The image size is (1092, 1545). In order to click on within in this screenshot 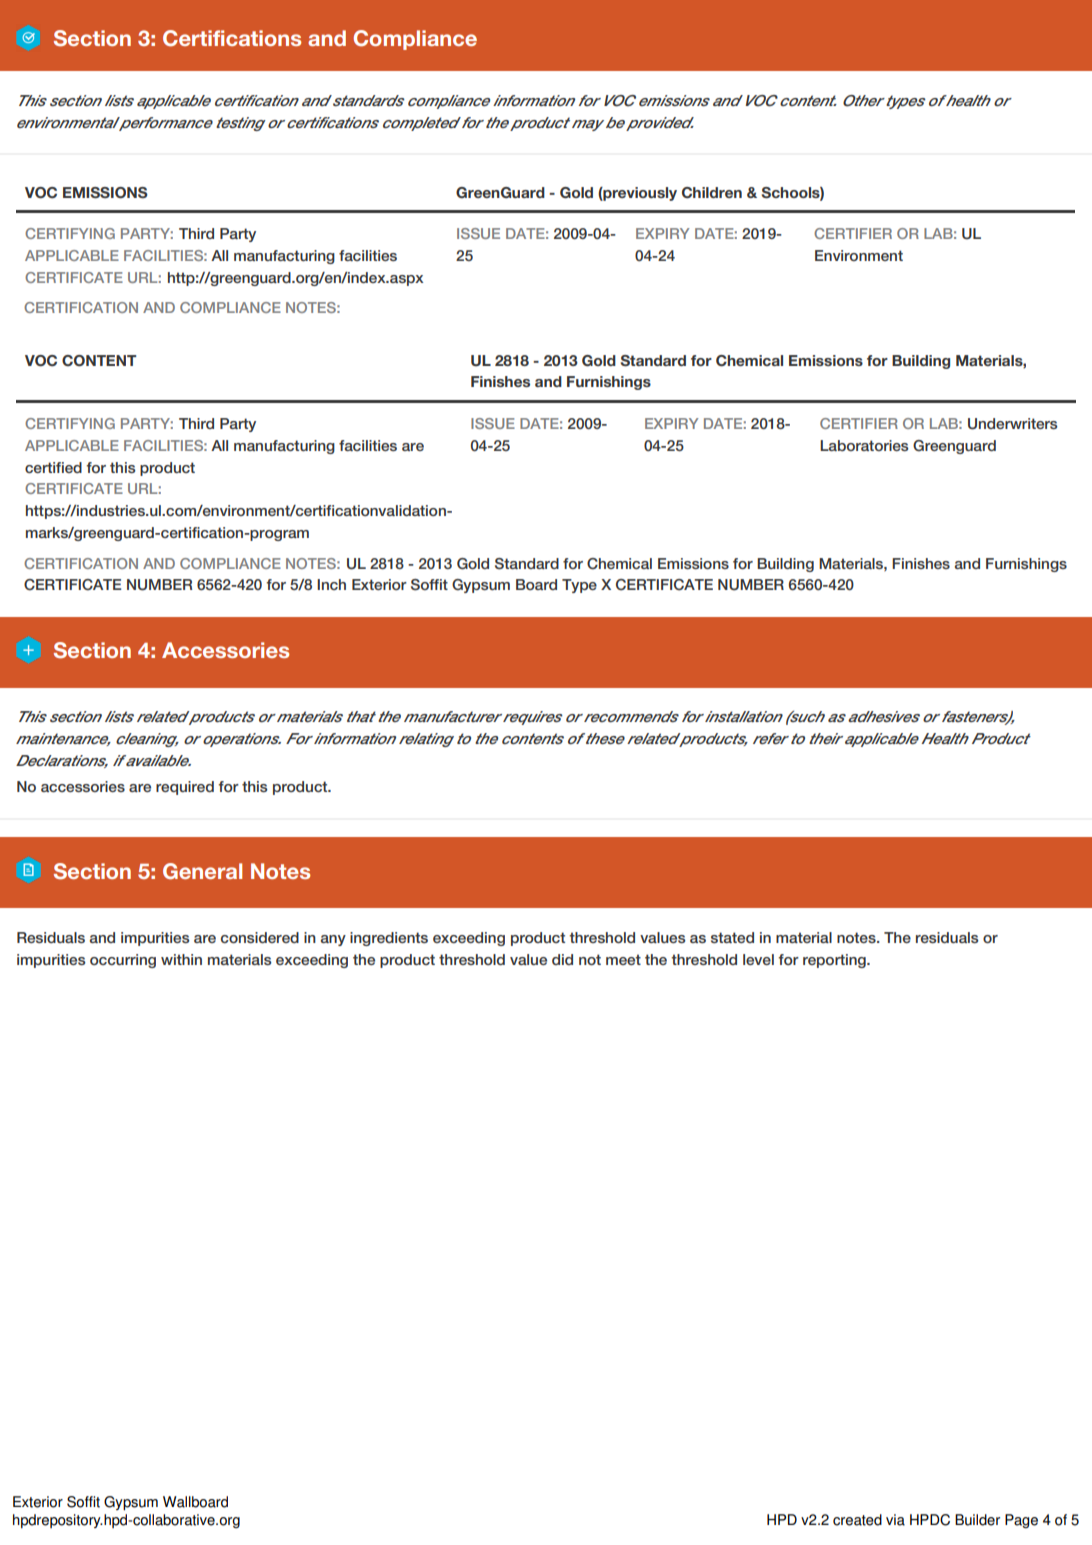, I will do `click(181, 959)`.
